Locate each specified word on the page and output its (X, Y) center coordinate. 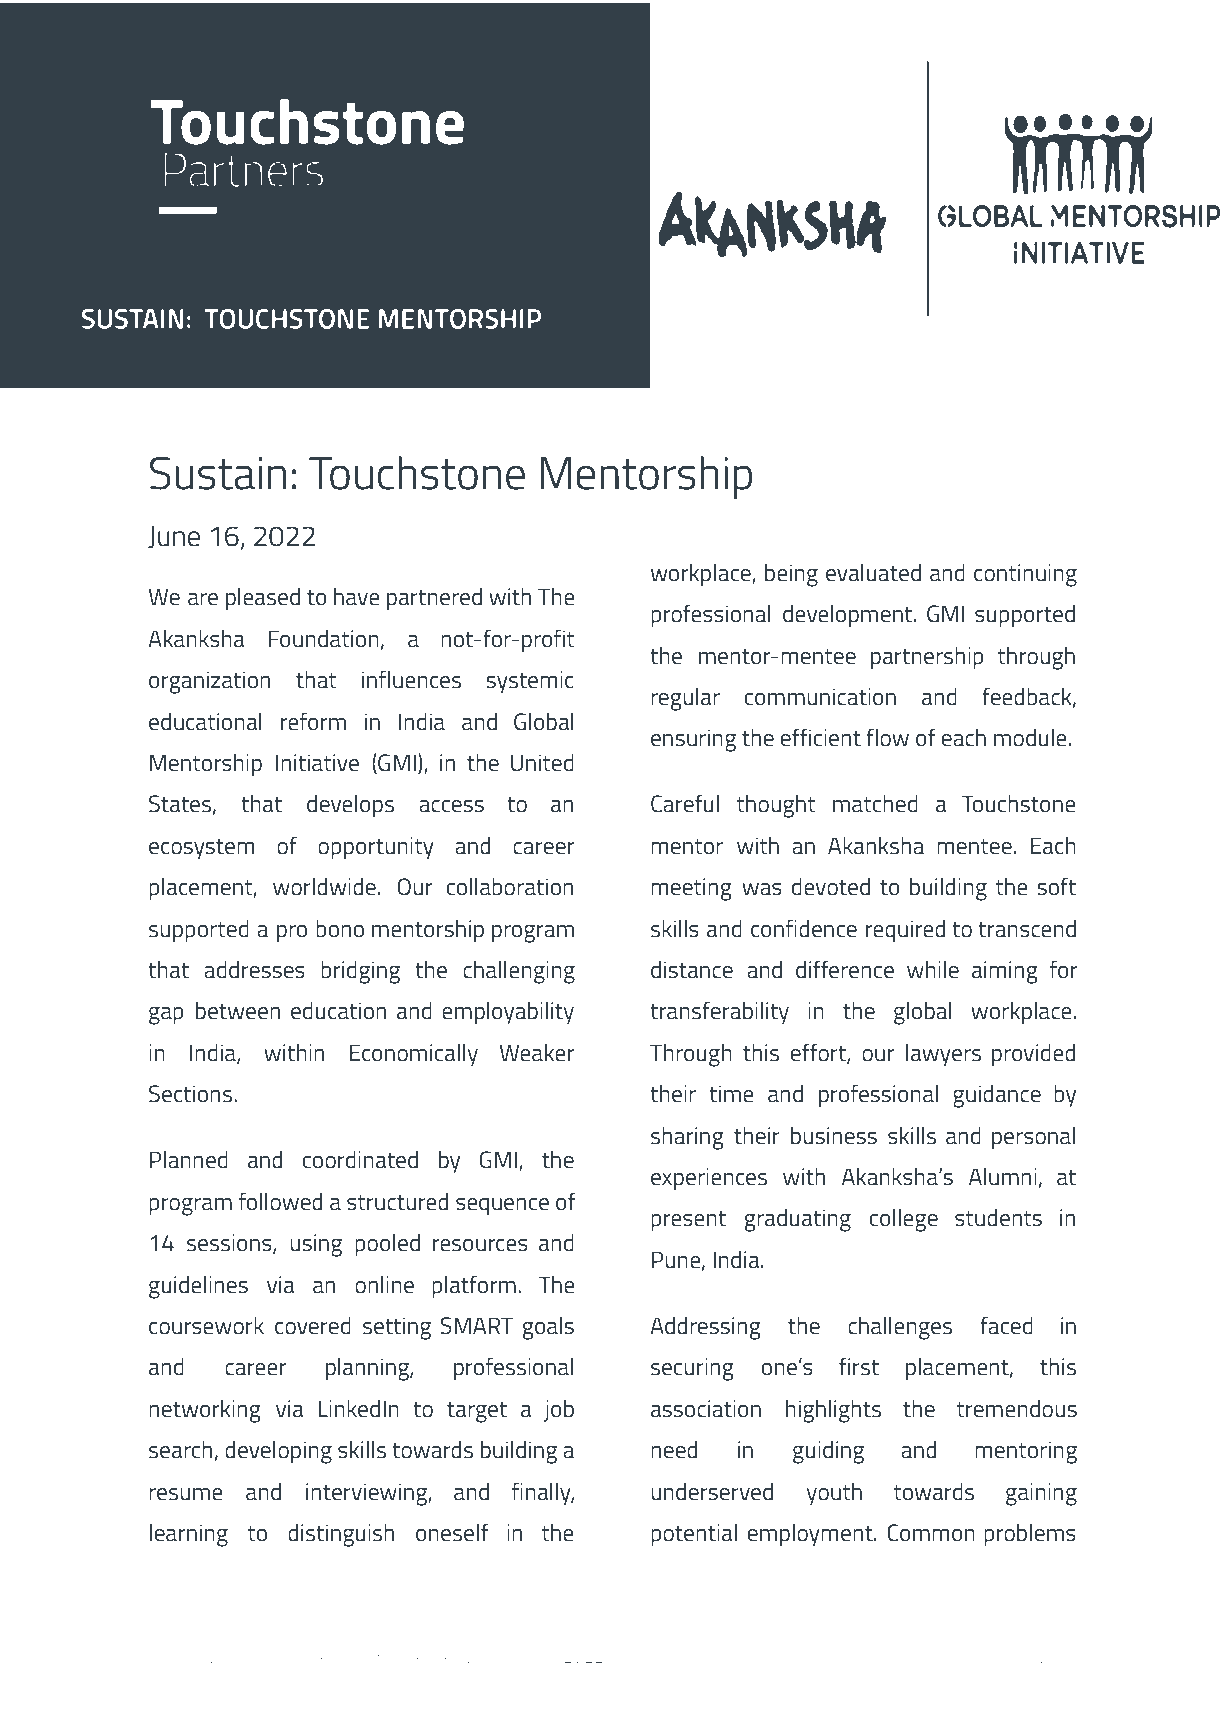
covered (313, 1325)
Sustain (218, 473)
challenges (900, 1328)
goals (548, 1328)
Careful (685, 803)
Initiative (317, 763)
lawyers (943, 1055)
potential (694, 1535)
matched (875, 804)
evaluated (873, 573)
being (791, 575)
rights (399, 1658)
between (238, 1011)
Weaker (537, 1052)
